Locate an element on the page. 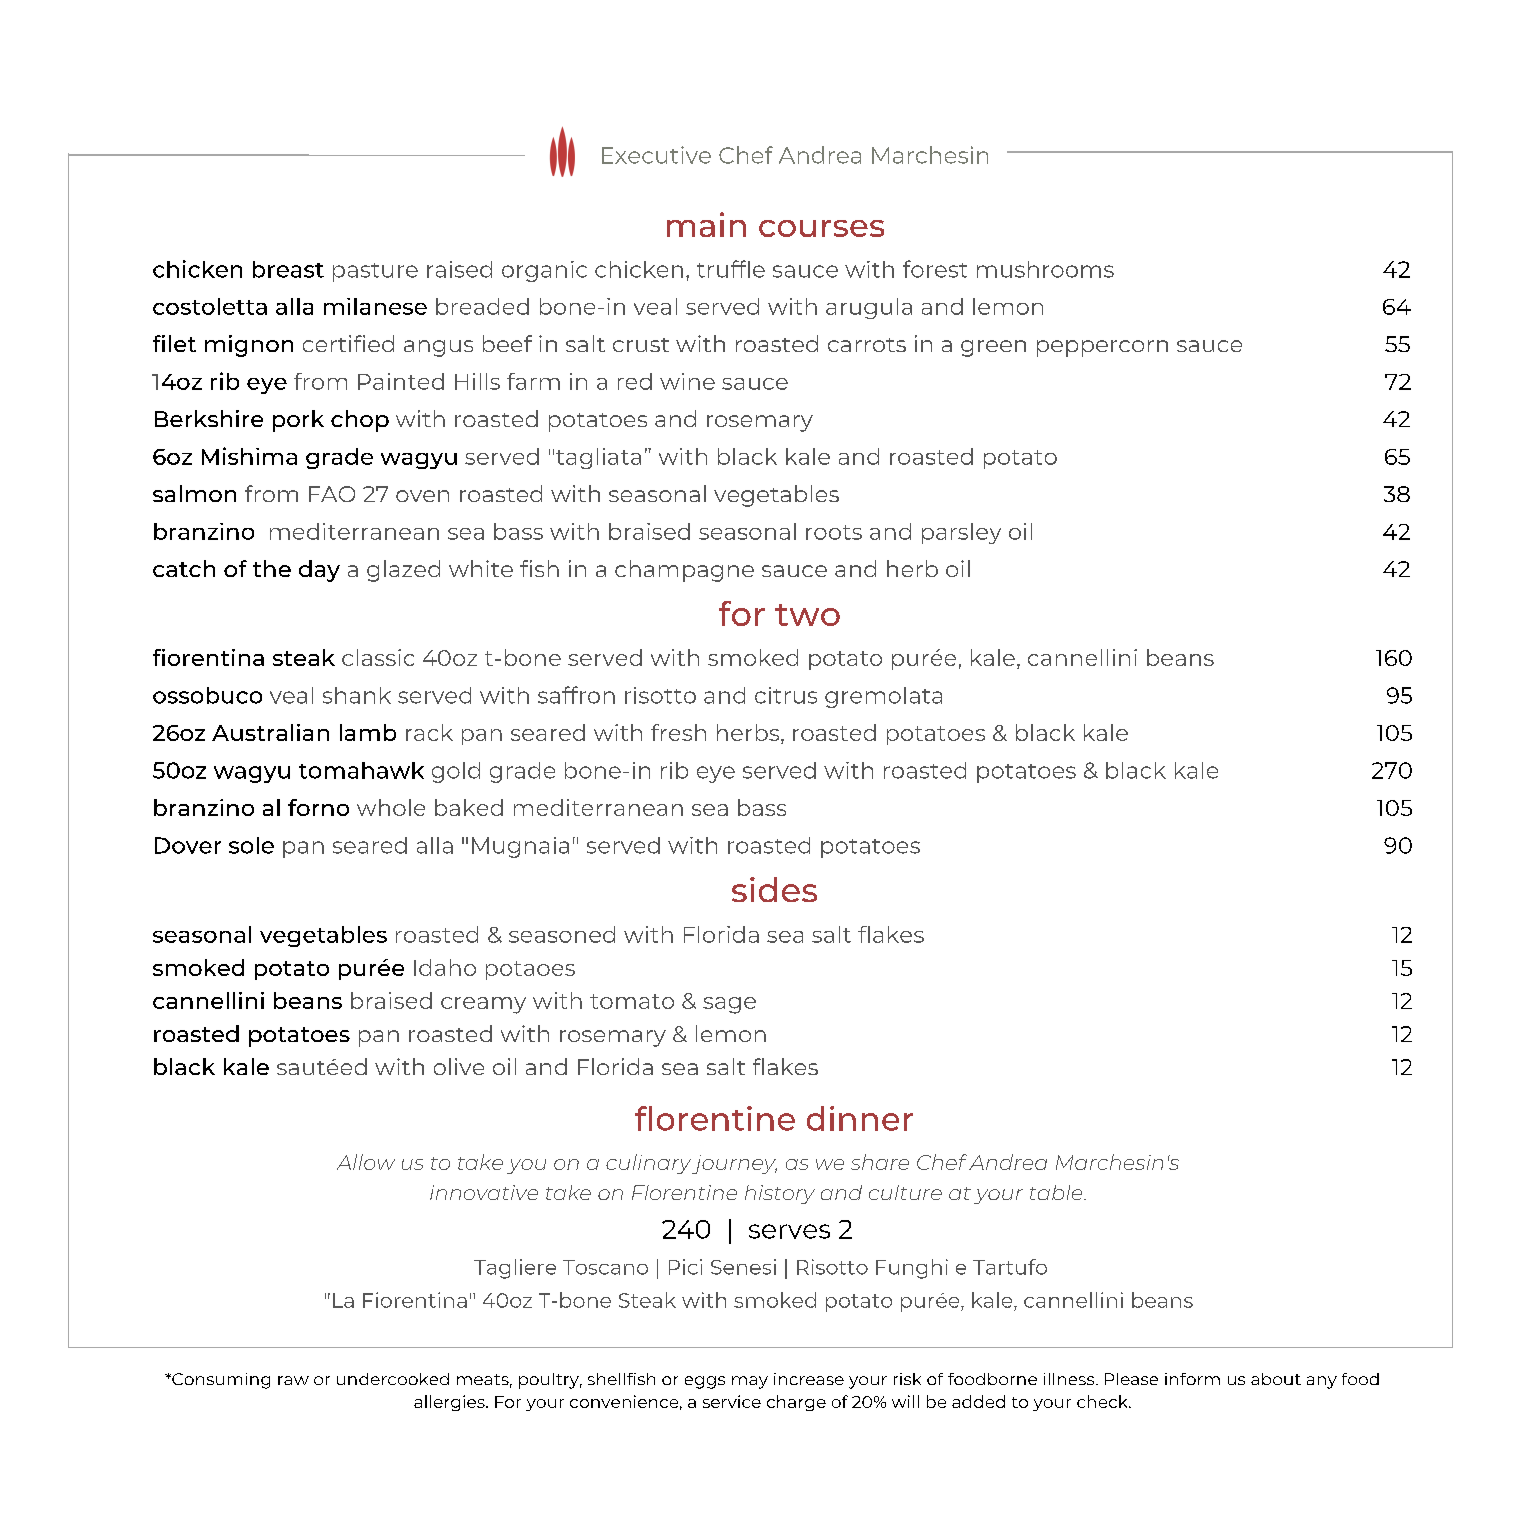 This page has height=1522, width=1522. parsley is located at coordinates (961, 533).
